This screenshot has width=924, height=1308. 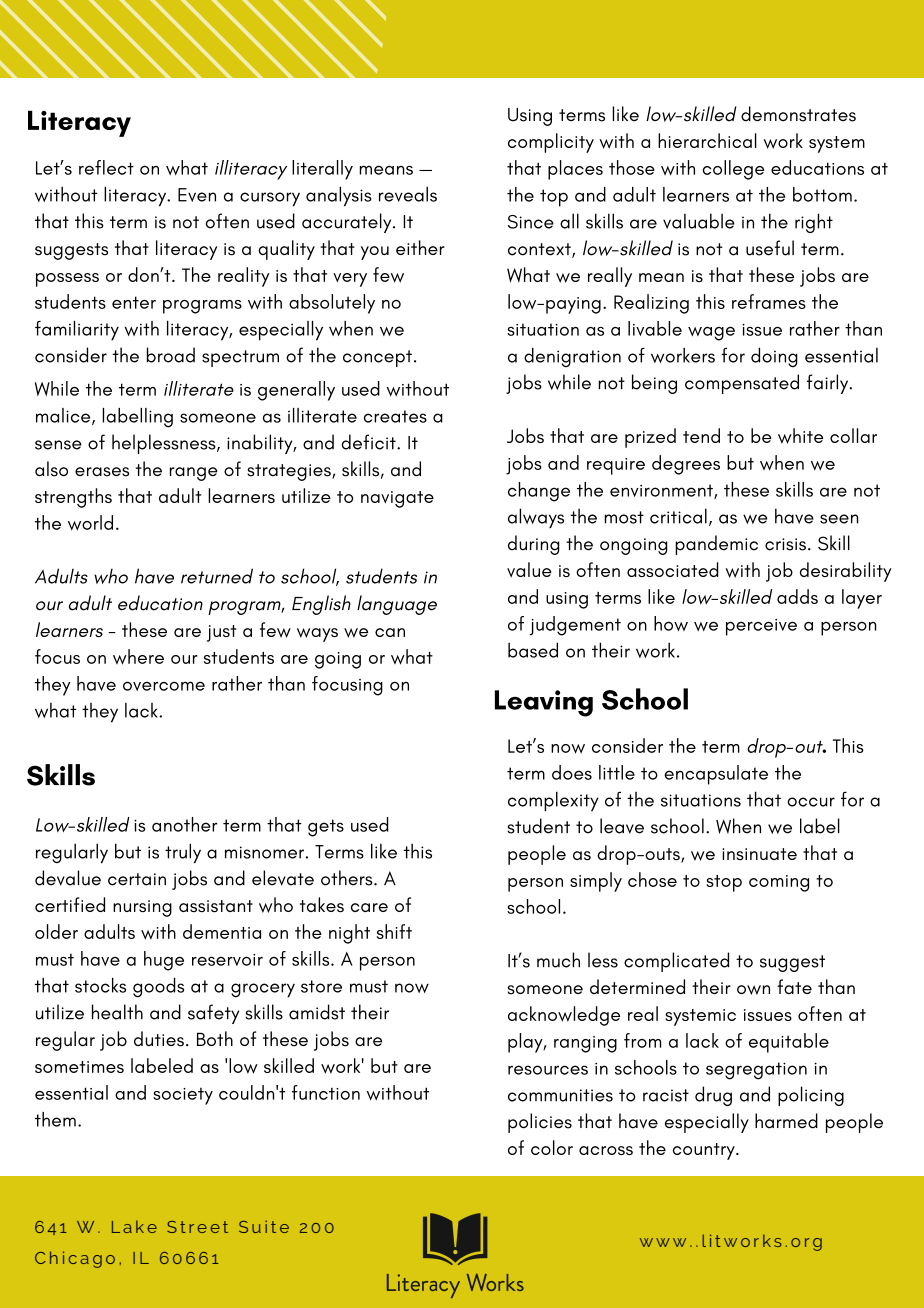 I want to click on crisis, so click(x=785, y=544).
